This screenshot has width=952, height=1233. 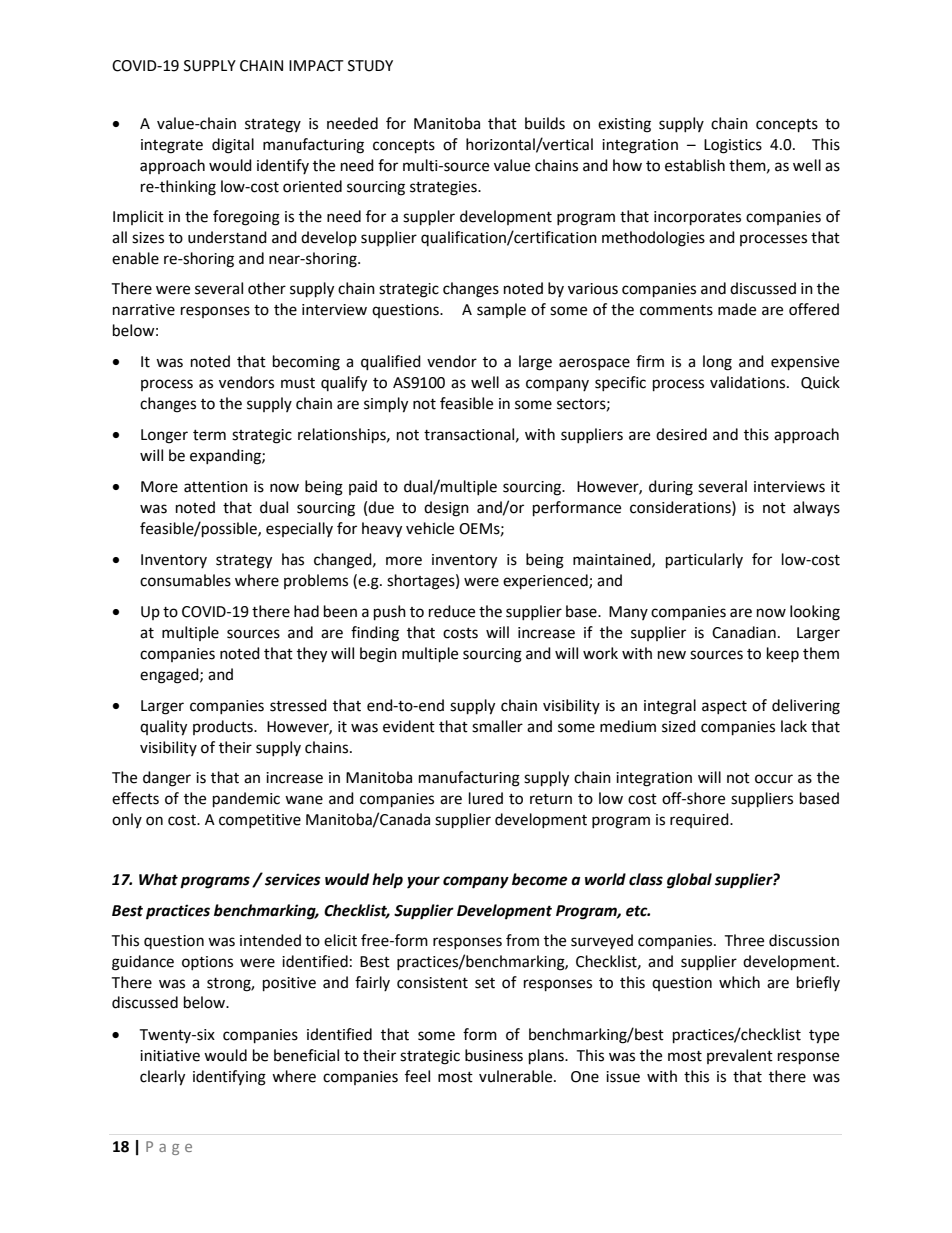 What do you see at coordinates (209, 435) in the screenshot?
I see `term` at bounding box center [209, 435].
